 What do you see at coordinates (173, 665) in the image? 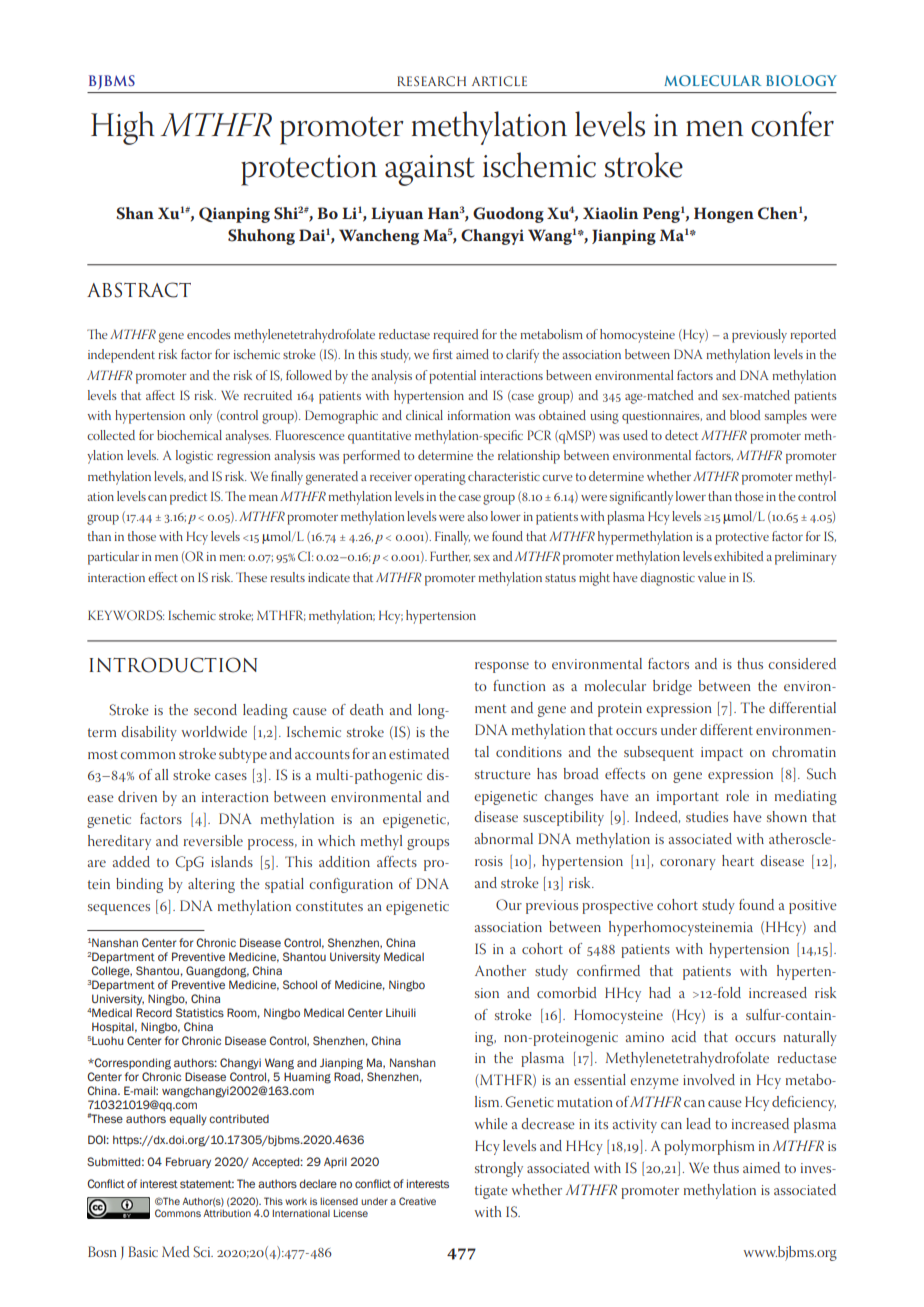
I see `INTRODUCTION` at bounding box center [173, 665].
